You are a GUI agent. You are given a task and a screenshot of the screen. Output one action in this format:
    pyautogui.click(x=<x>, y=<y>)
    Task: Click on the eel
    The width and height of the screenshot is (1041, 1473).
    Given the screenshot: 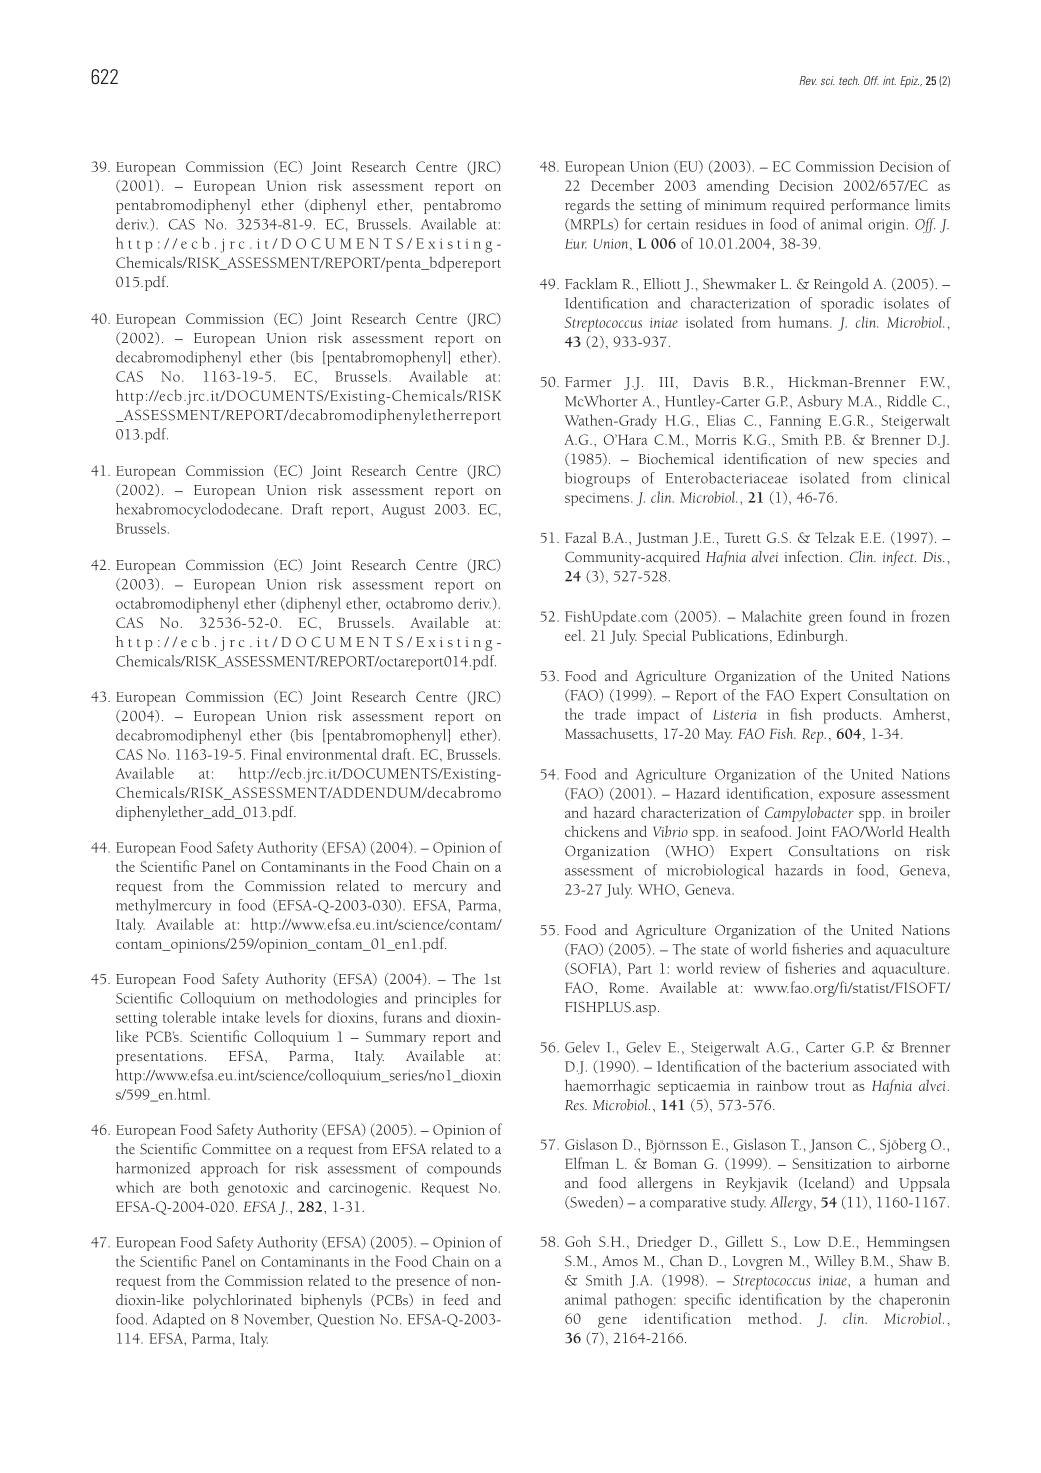 What is the action you would take?
    pyautogui.click(x=574, y=635)
